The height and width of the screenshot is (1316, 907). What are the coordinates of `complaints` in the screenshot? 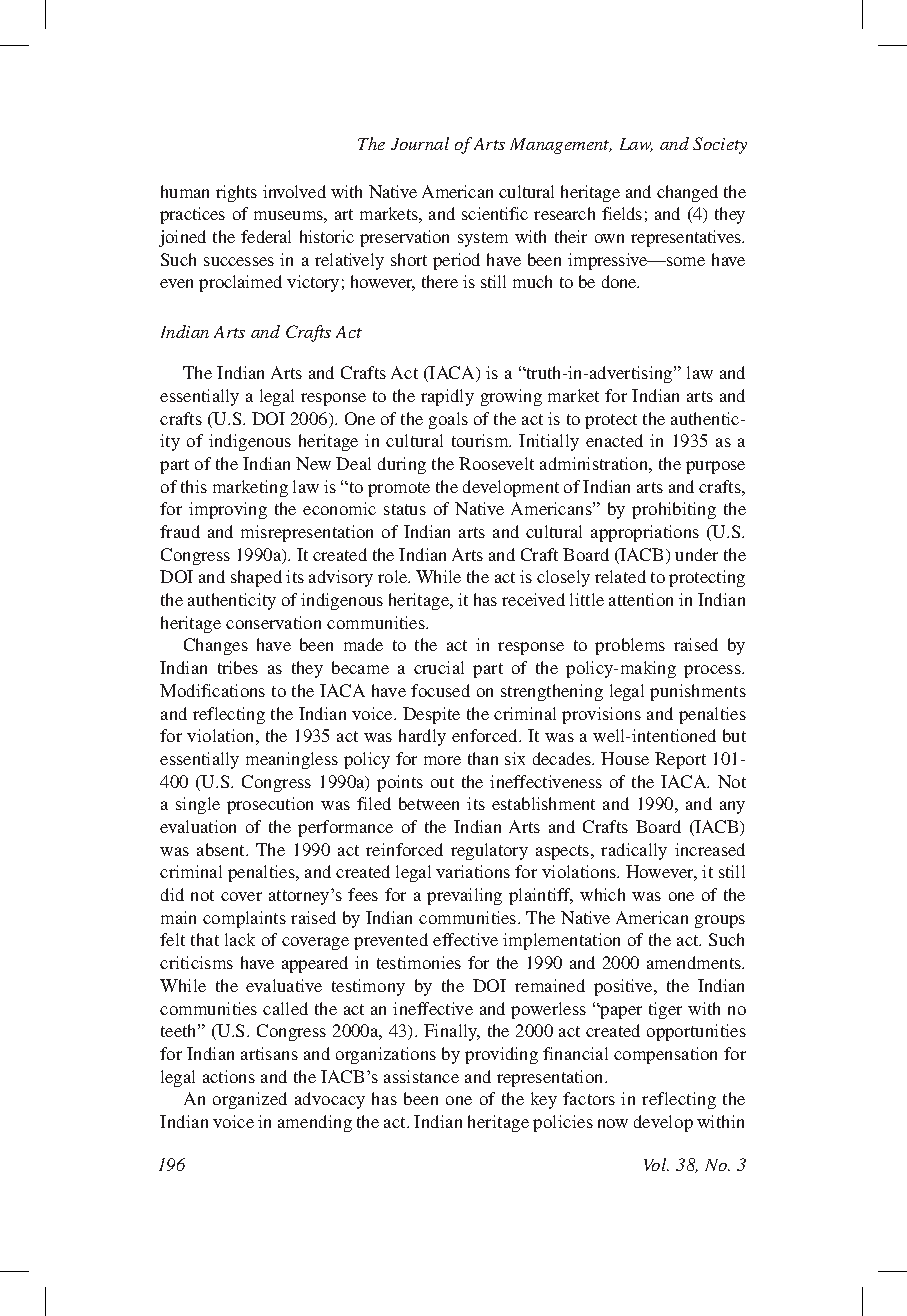 It's located at (244, 919).
